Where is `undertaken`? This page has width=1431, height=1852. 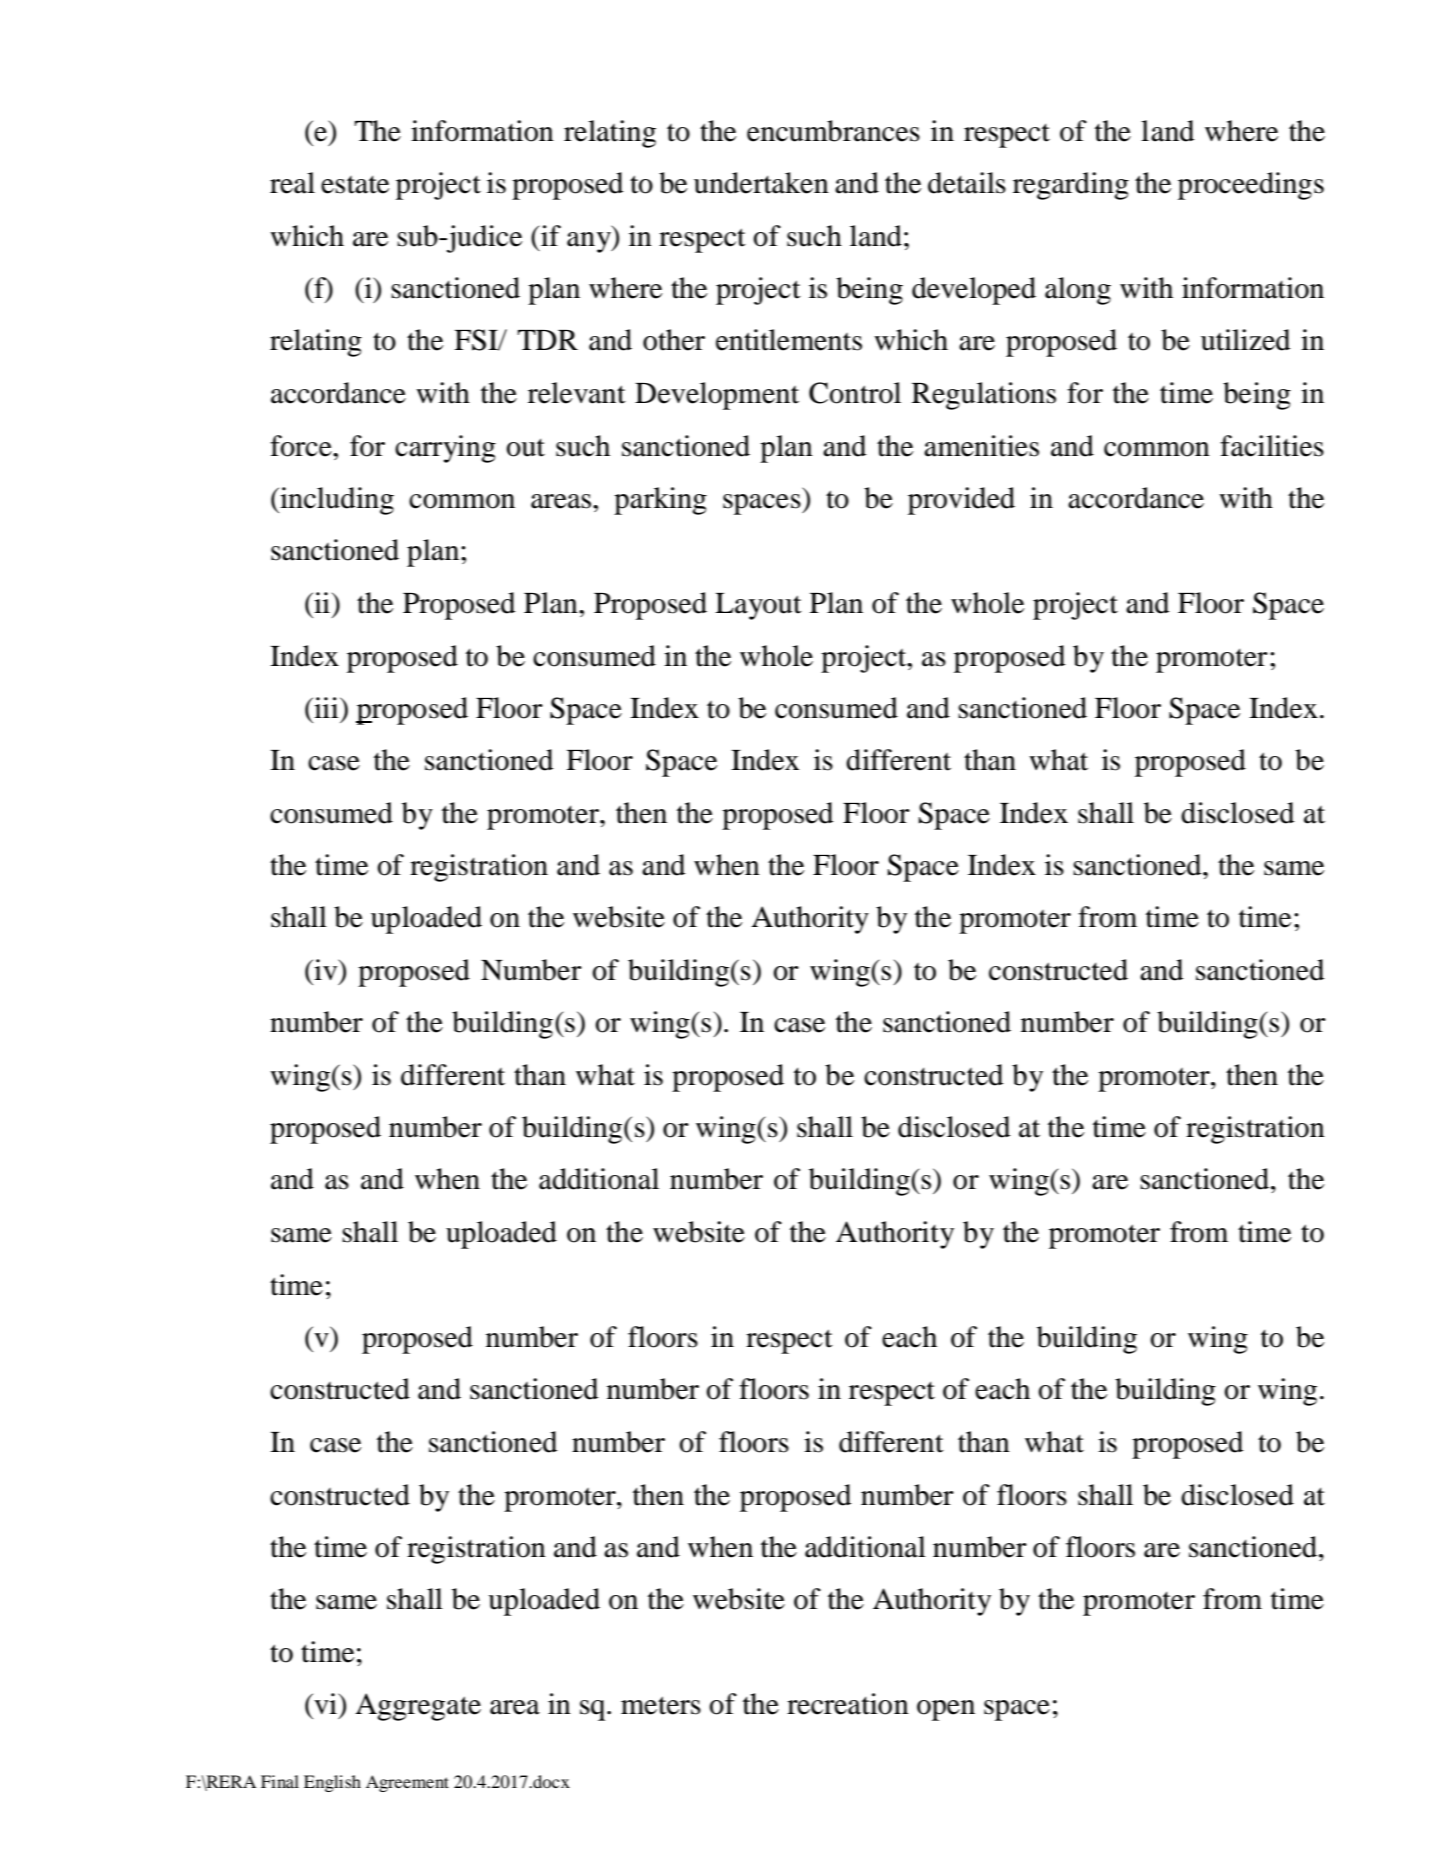 undertaken is located at coordinates (761, 183).
